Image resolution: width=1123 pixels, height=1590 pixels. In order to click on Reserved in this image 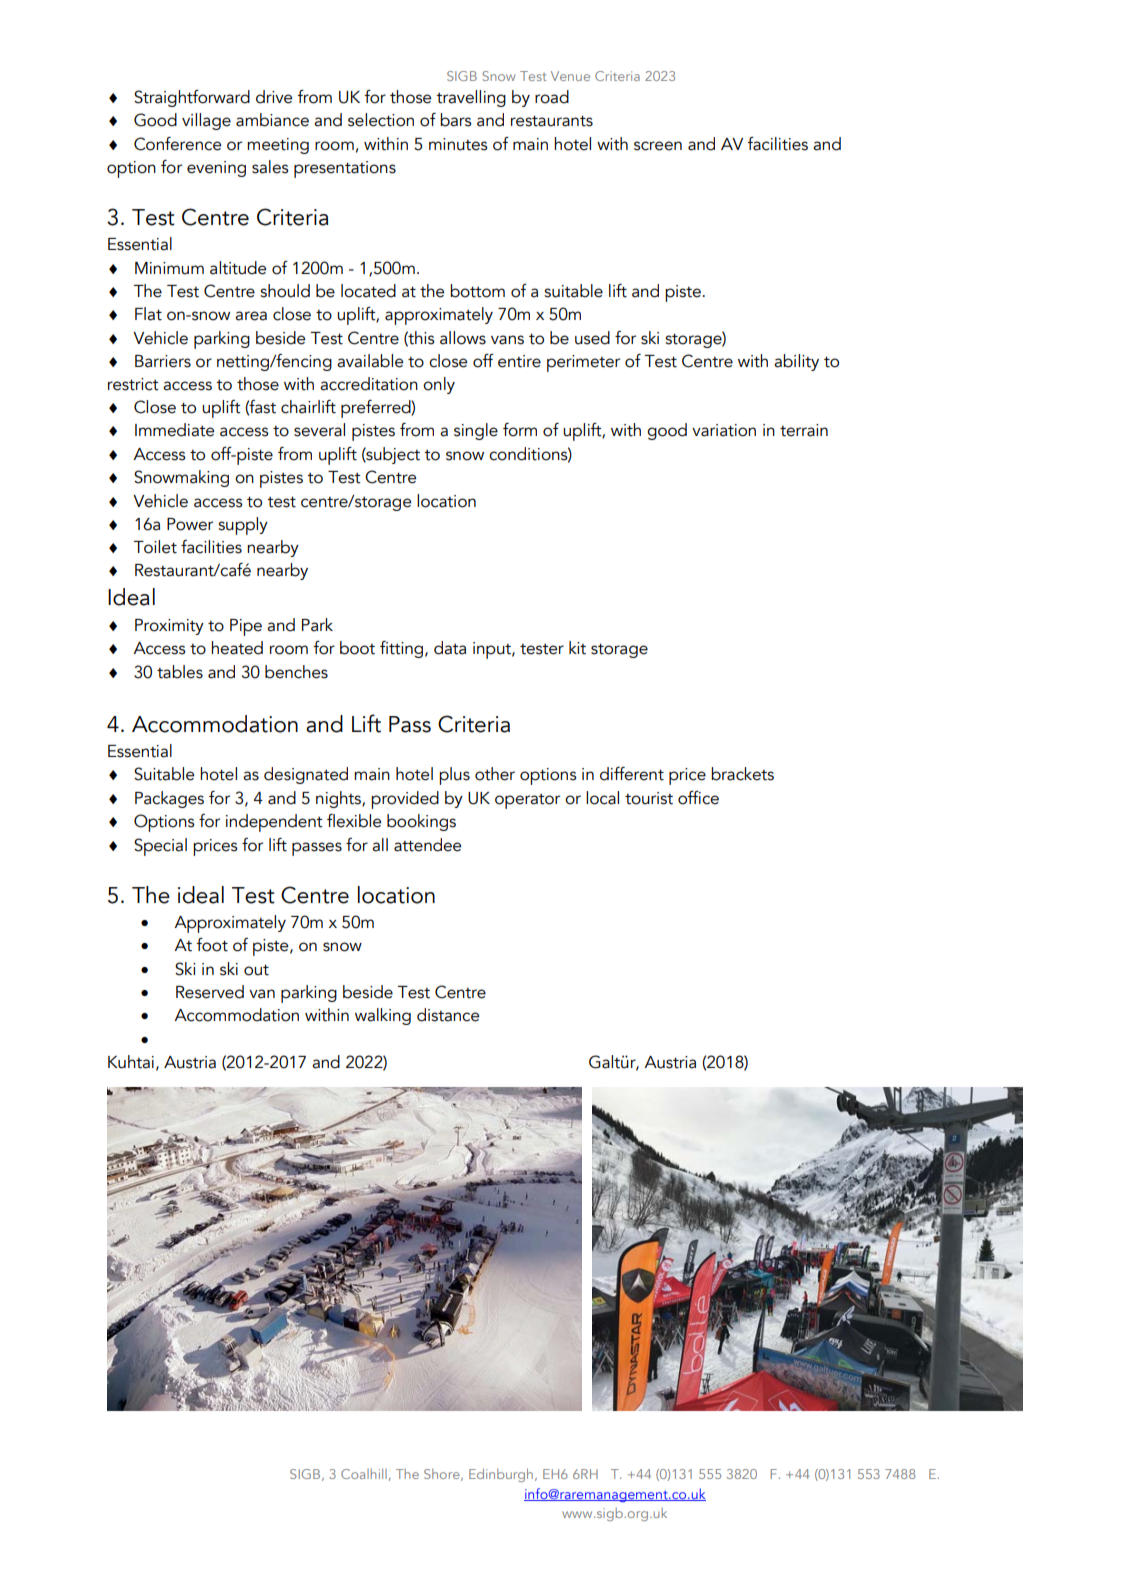, I will do `click(210, 992)`.
